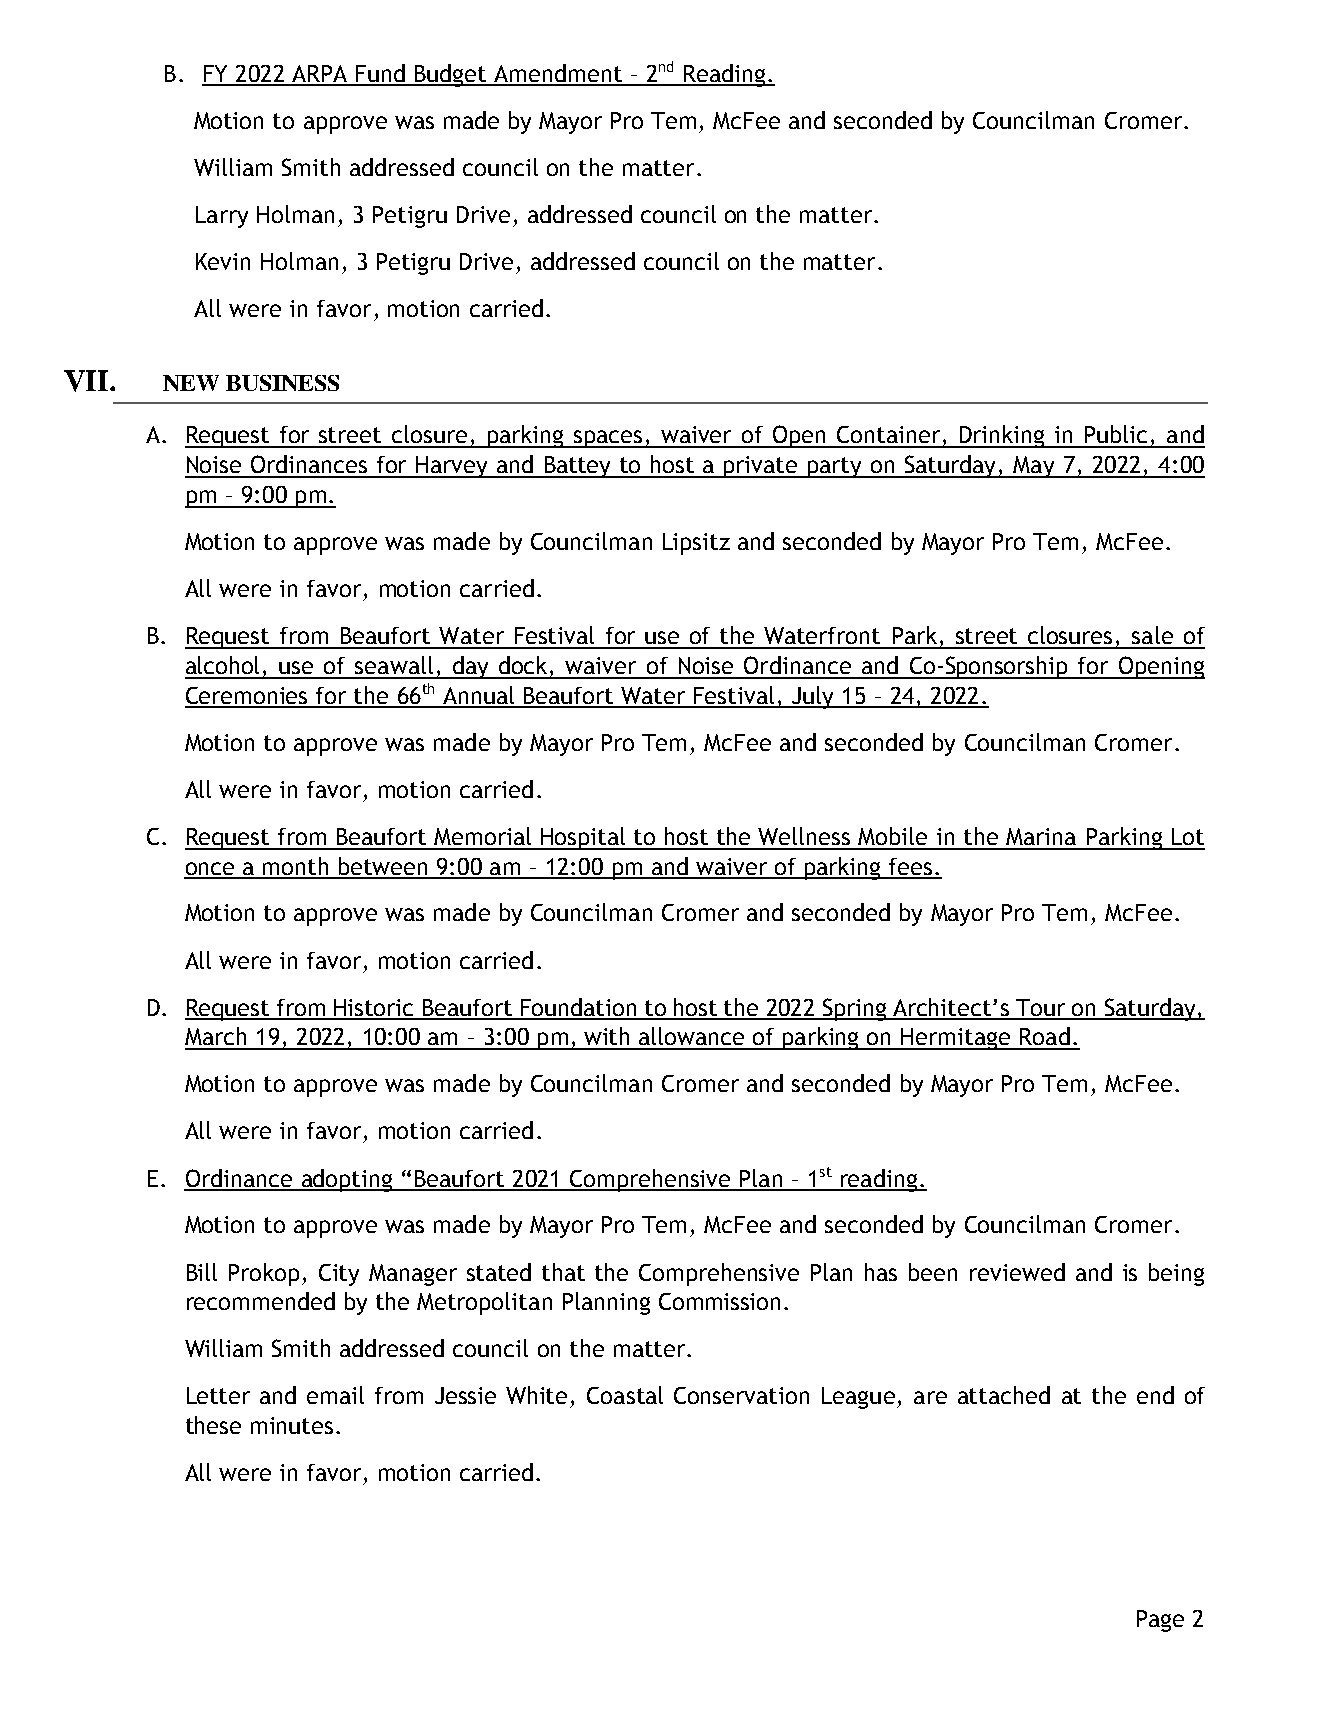 The width and height of the image is (1321, 1710). I want to click on Larry, so click(222, 217).
